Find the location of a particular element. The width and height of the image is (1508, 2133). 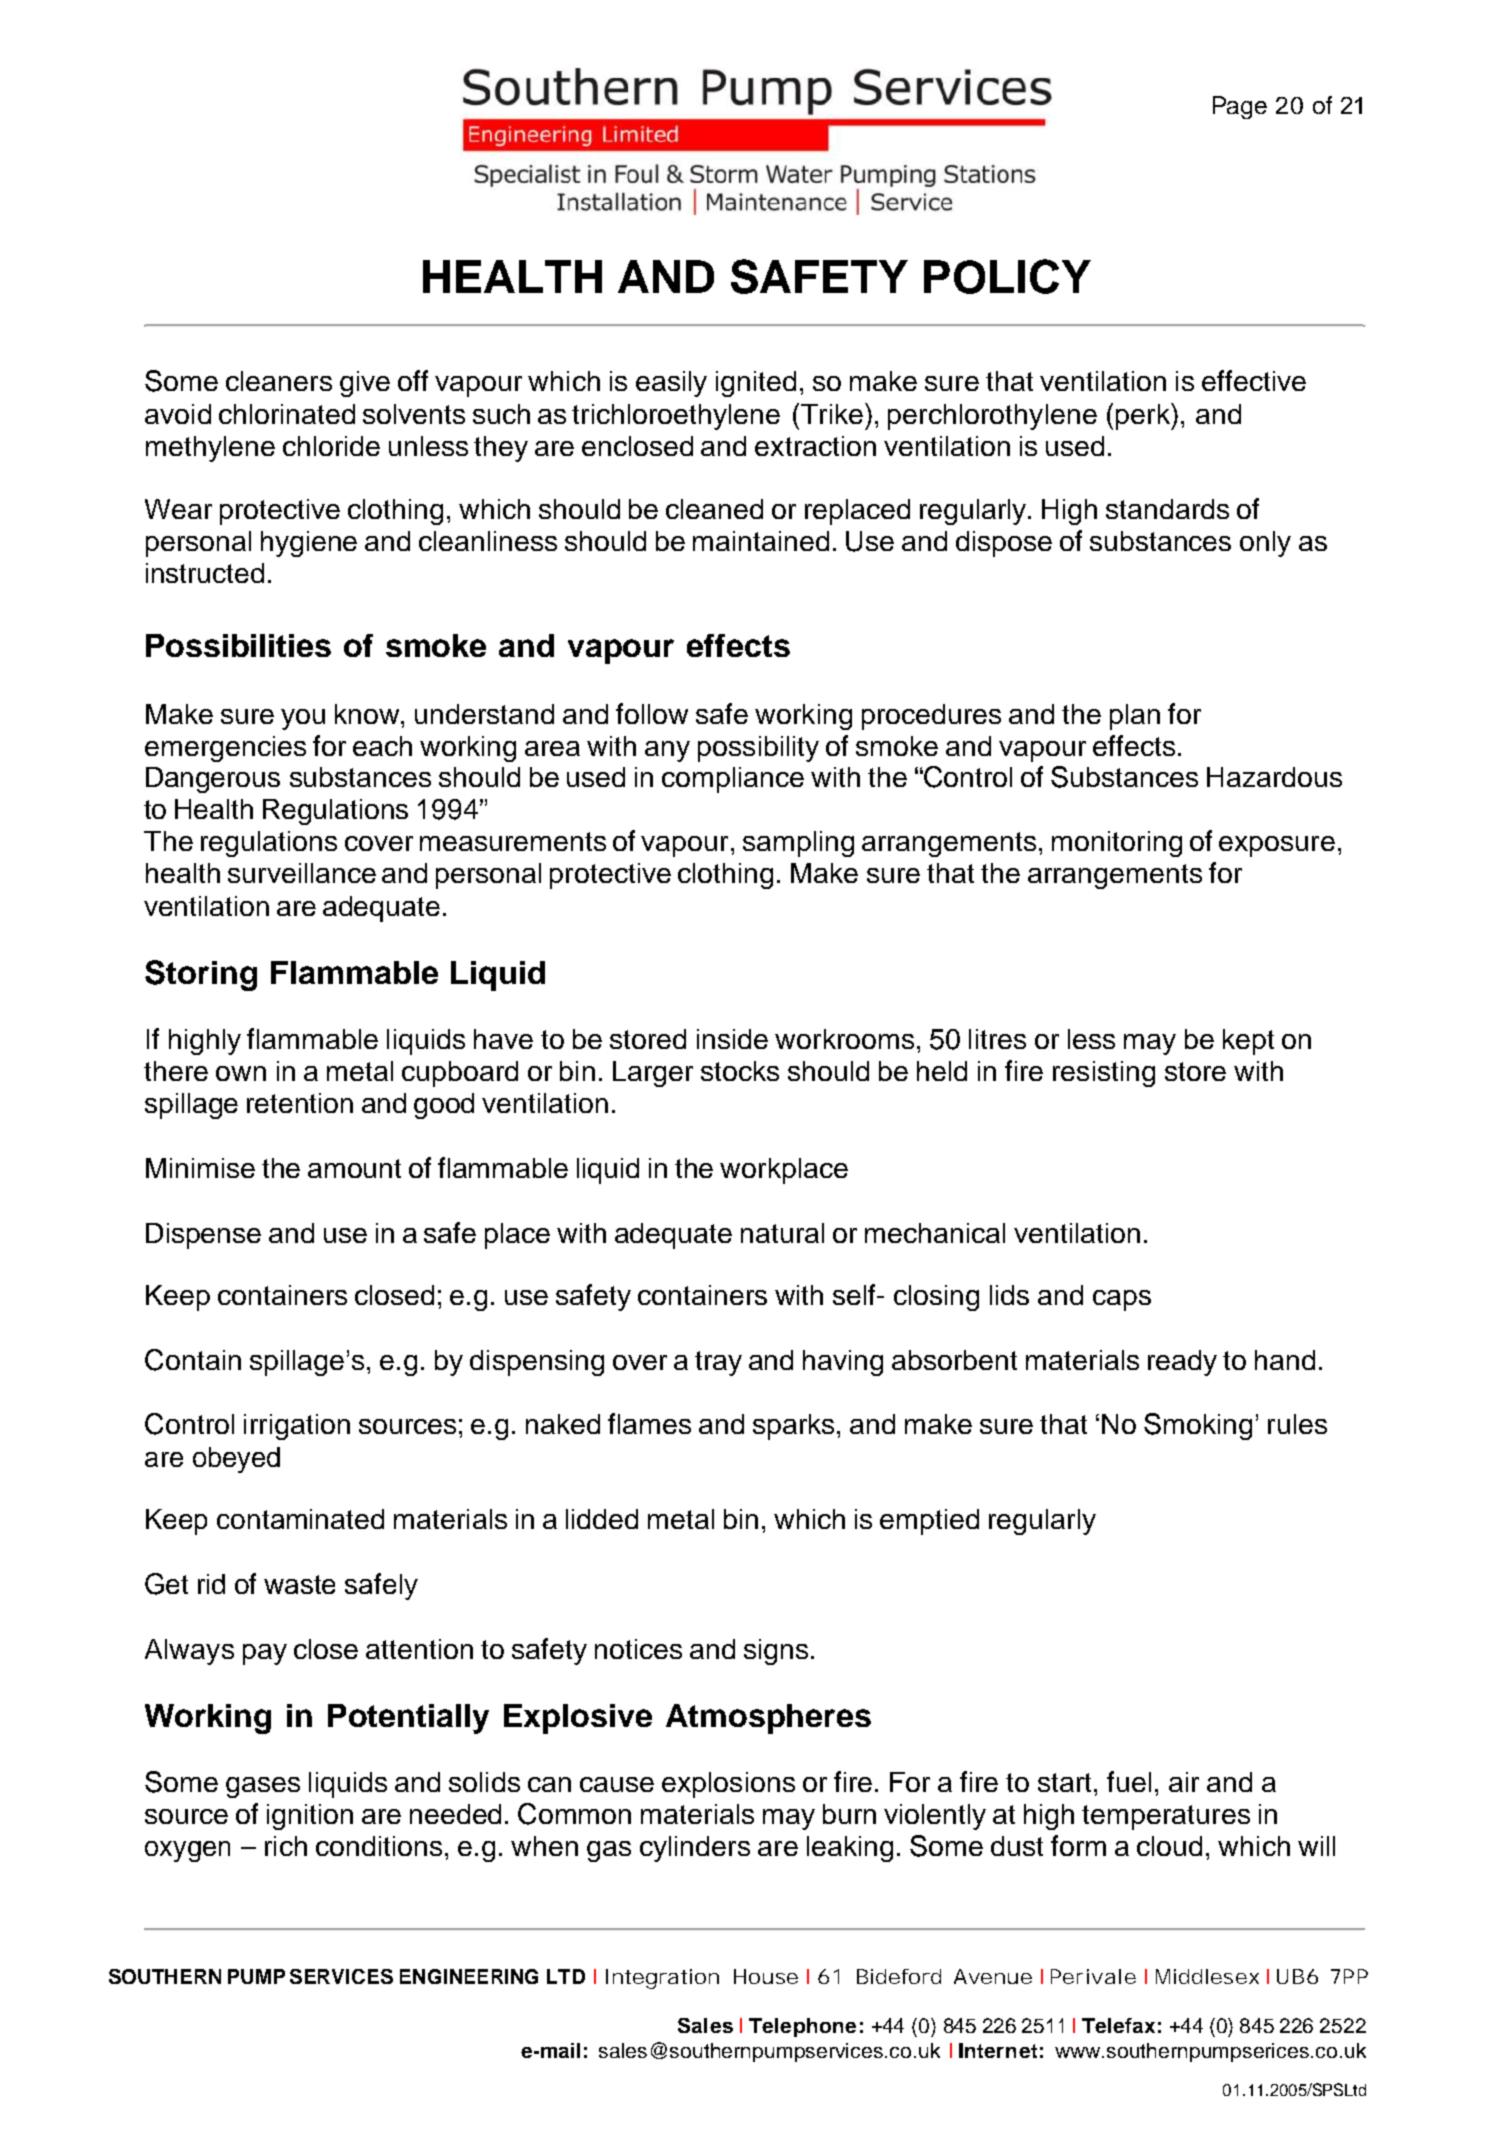

stocks is located at coordinates (740, 1071).
